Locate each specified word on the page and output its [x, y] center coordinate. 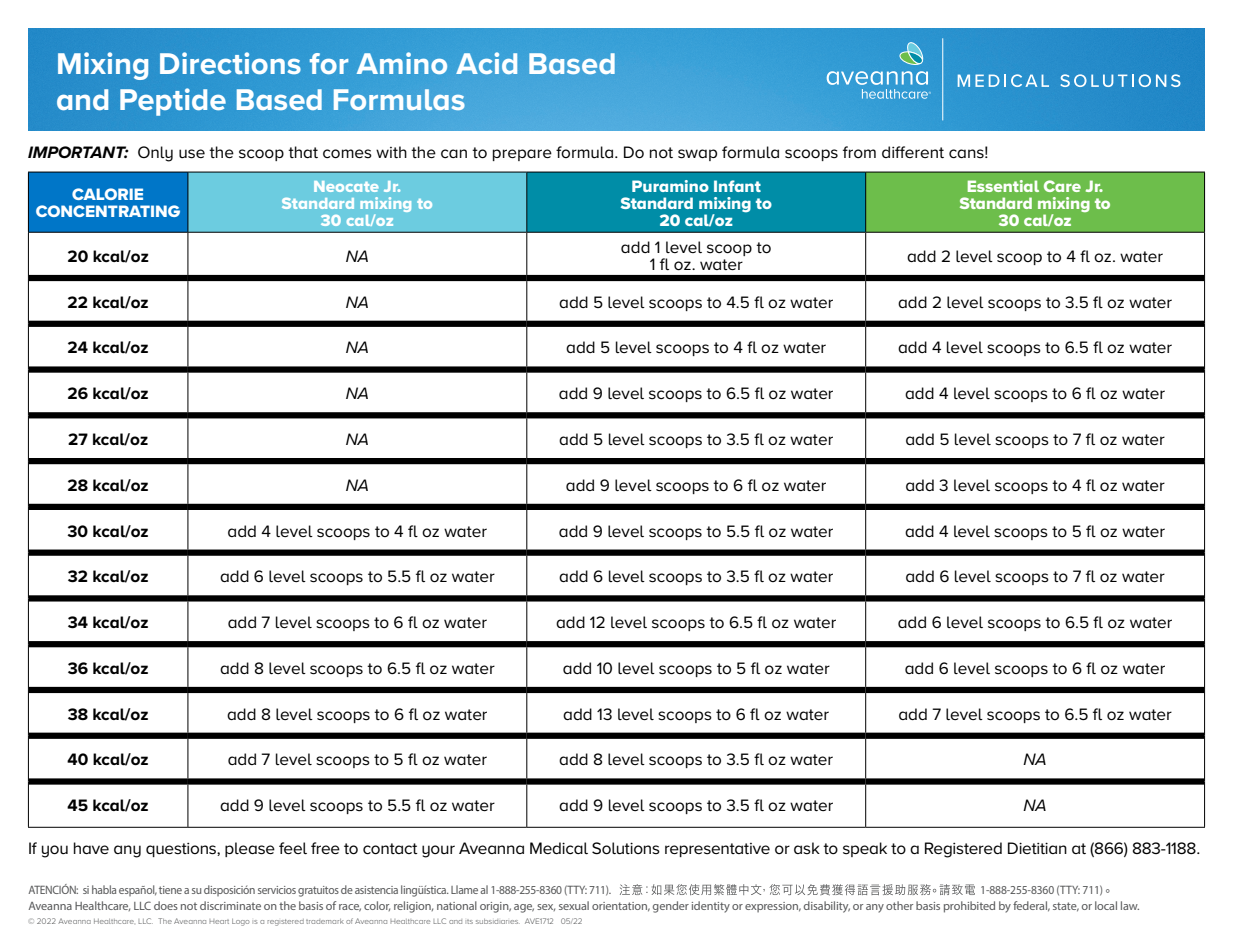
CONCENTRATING [108, 211]
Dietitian [1037, 848]
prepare [522, 155]
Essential [1003, 186]
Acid [486, 63]
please [250, 849]
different [913, 152]
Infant [737, 186]
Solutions [626, 848]
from [859, 152]
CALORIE [107, 194]
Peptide [173, 102]
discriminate [230, 905]
